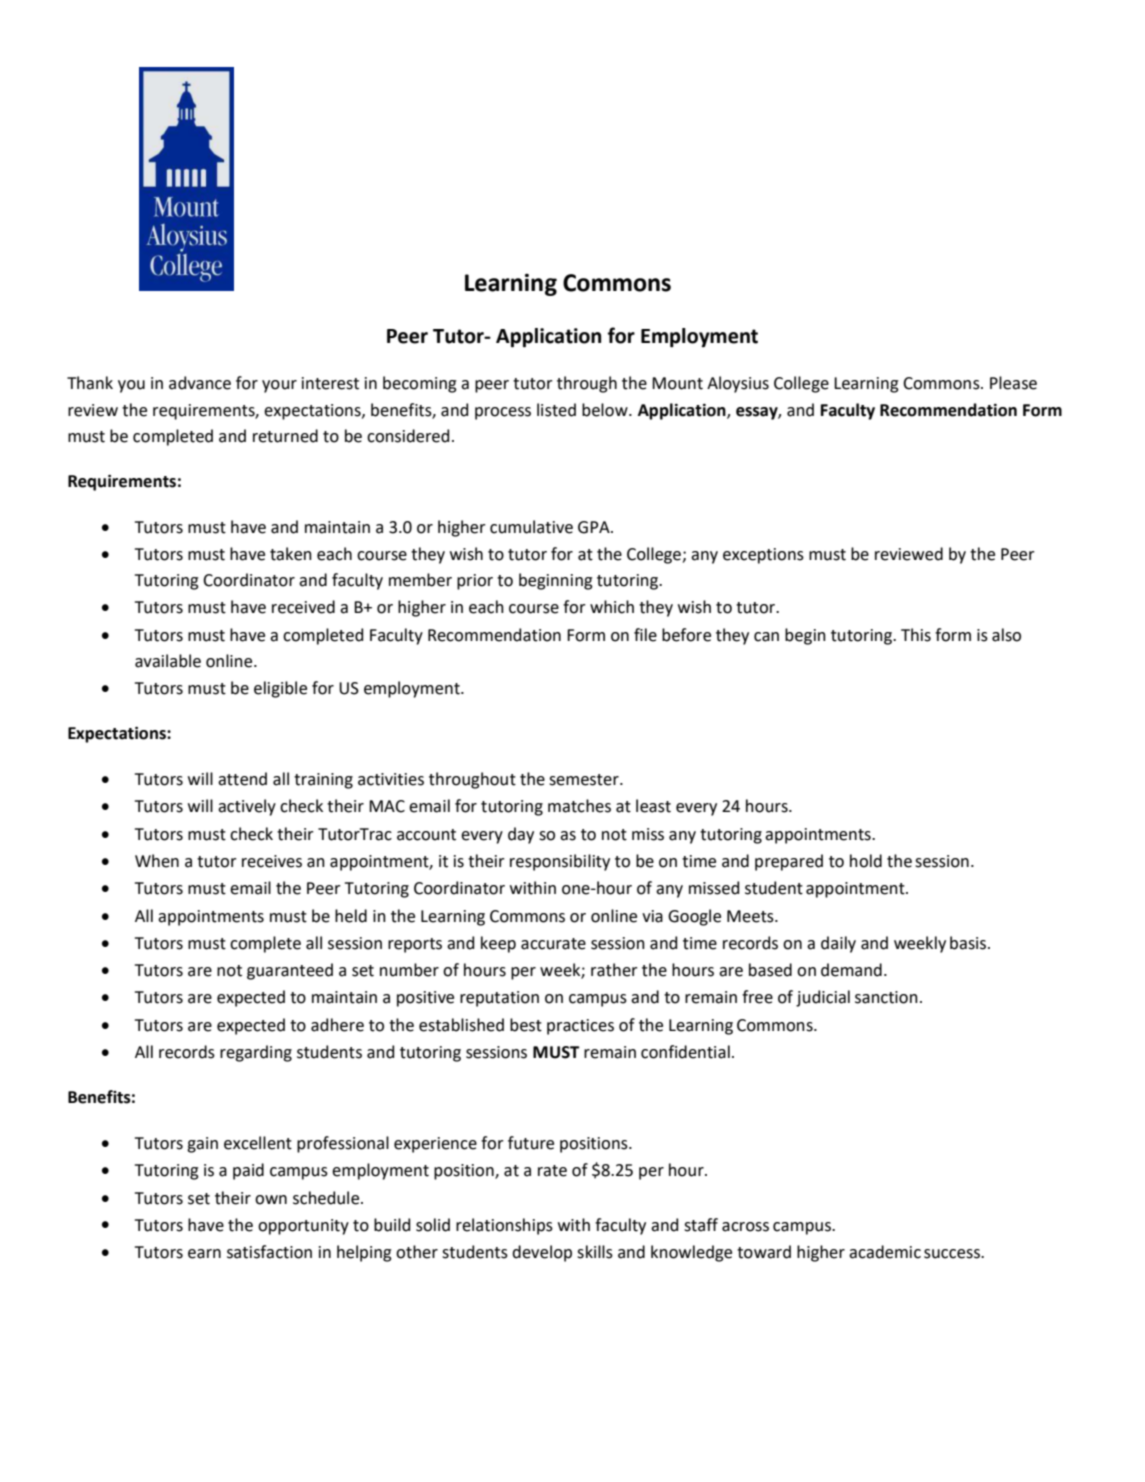 This screenshot has height=1482, width=1145. I want to click on listed, so click(556, 410).
